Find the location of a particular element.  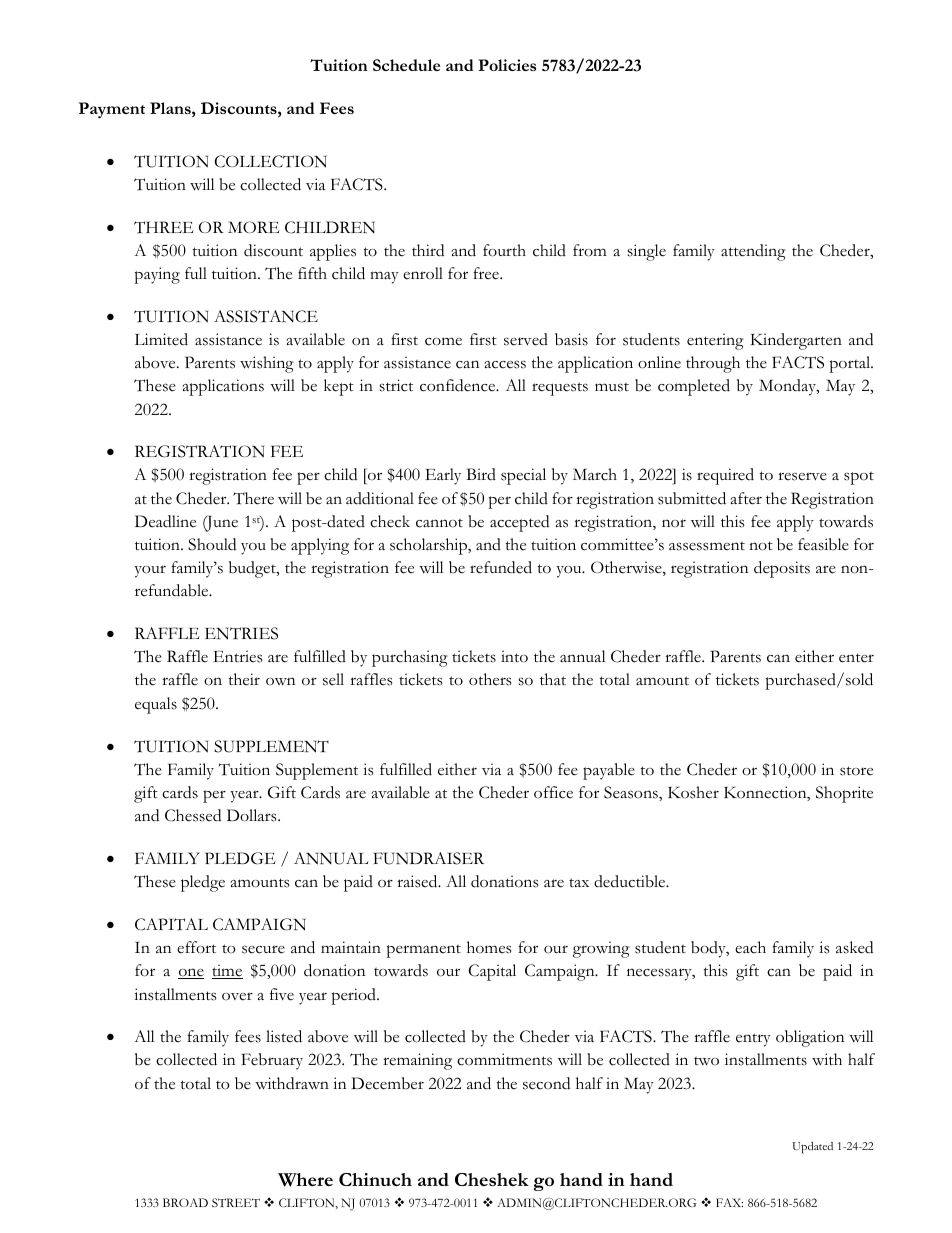

BROAD is located at coordinates (185, 1202).
